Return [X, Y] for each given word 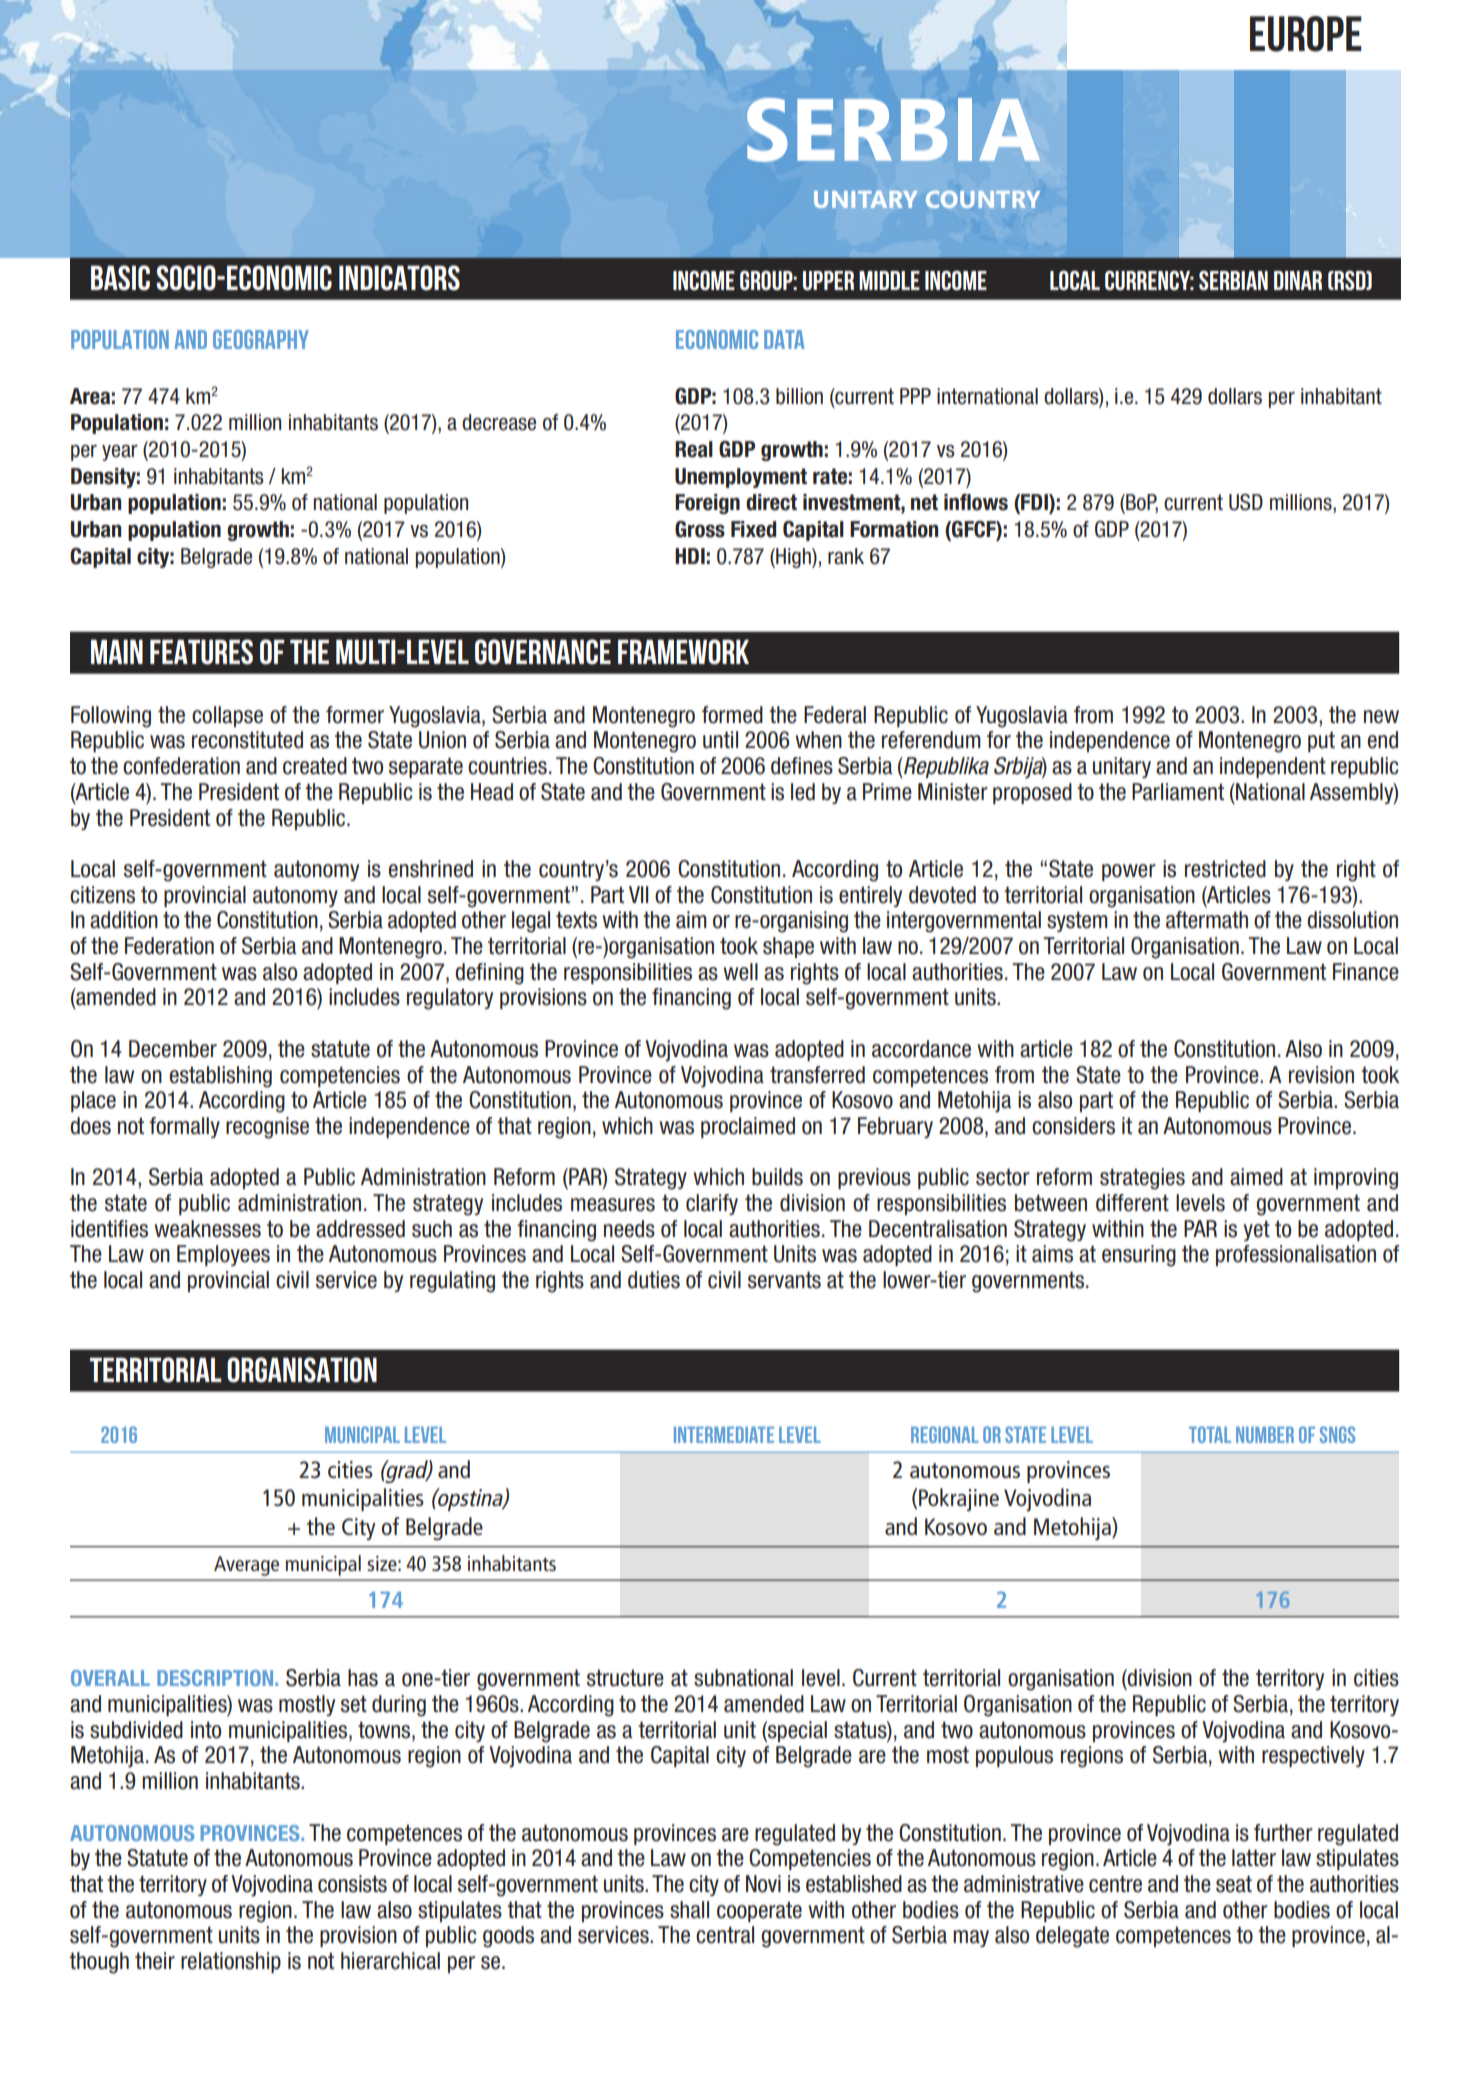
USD [1246, 502]
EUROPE [1306, 34]
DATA [784, 339]
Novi [763, 1884]
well [740, 972]
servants [784, 1280]
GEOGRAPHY [261, 339]
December [173, 1049]
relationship [231, 1962]
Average [246, 1566]
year [120, 452]
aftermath [1207, 920]
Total [1210, 1434]
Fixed [753, 529]
